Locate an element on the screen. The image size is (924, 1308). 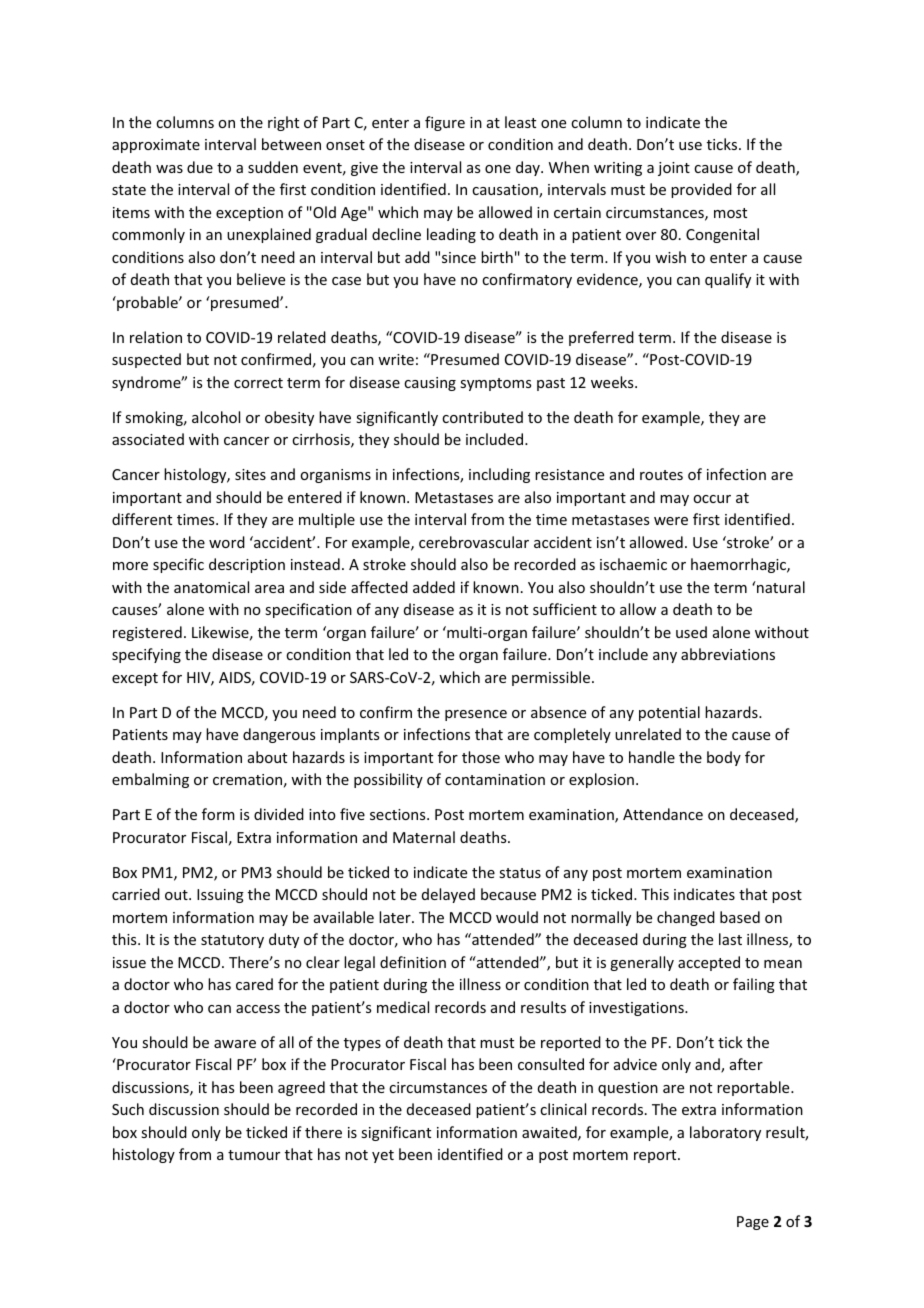
statutory is located at coordinates (232, 941).
